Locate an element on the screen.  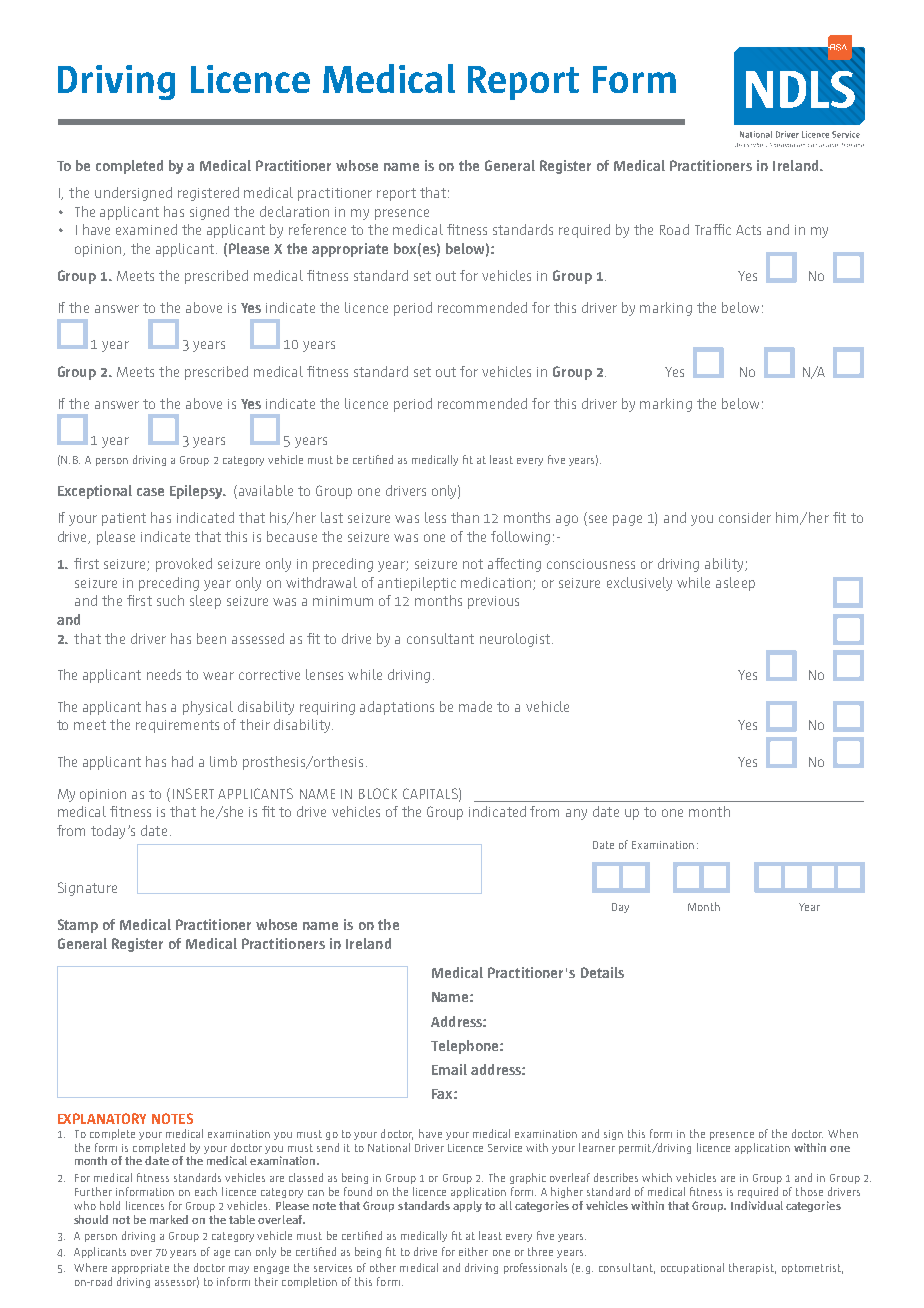
occupational is located at coordinates (692, 1268).
